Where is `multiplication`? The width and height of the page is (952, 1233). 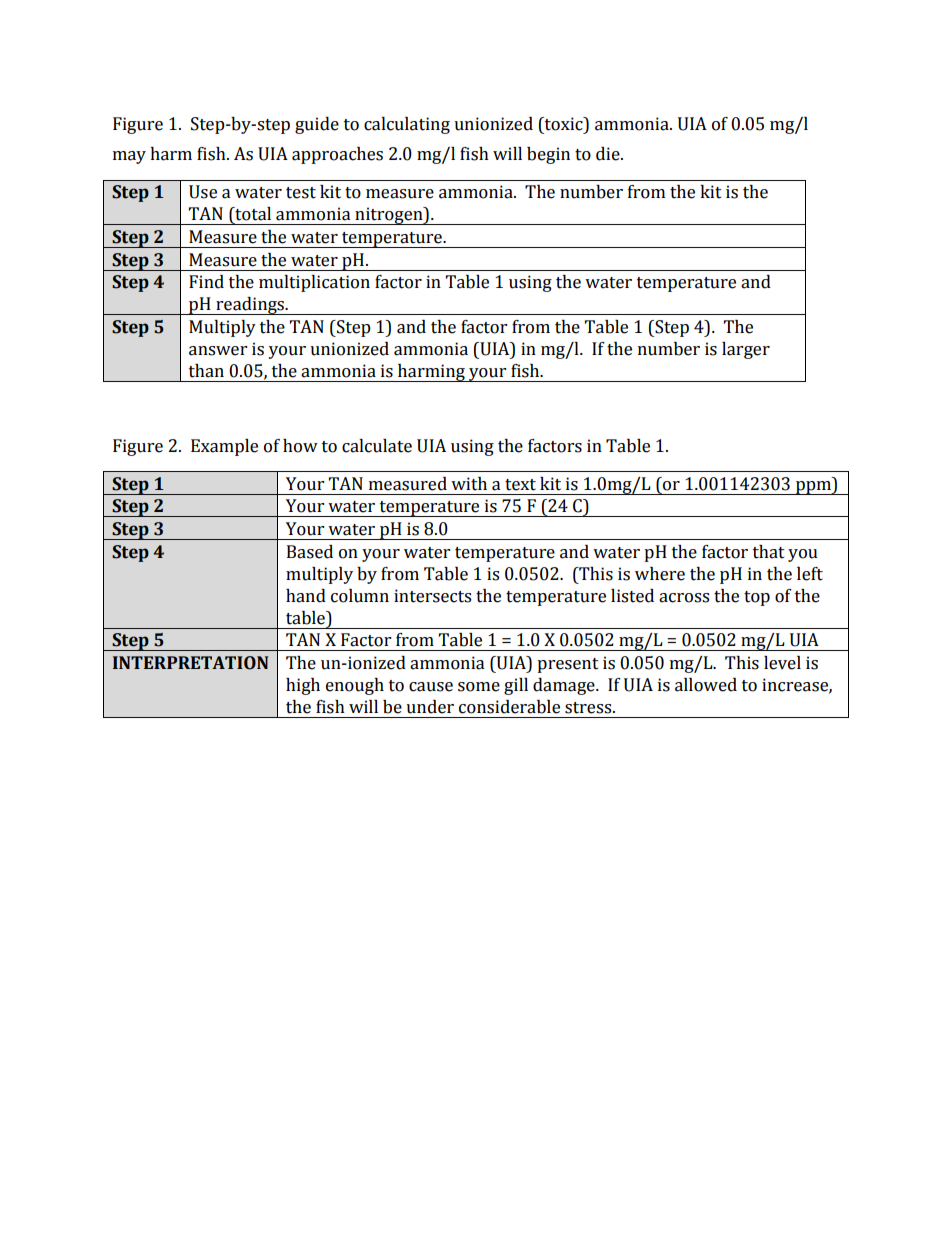
multiplication is located at coordinates (314, 283).
